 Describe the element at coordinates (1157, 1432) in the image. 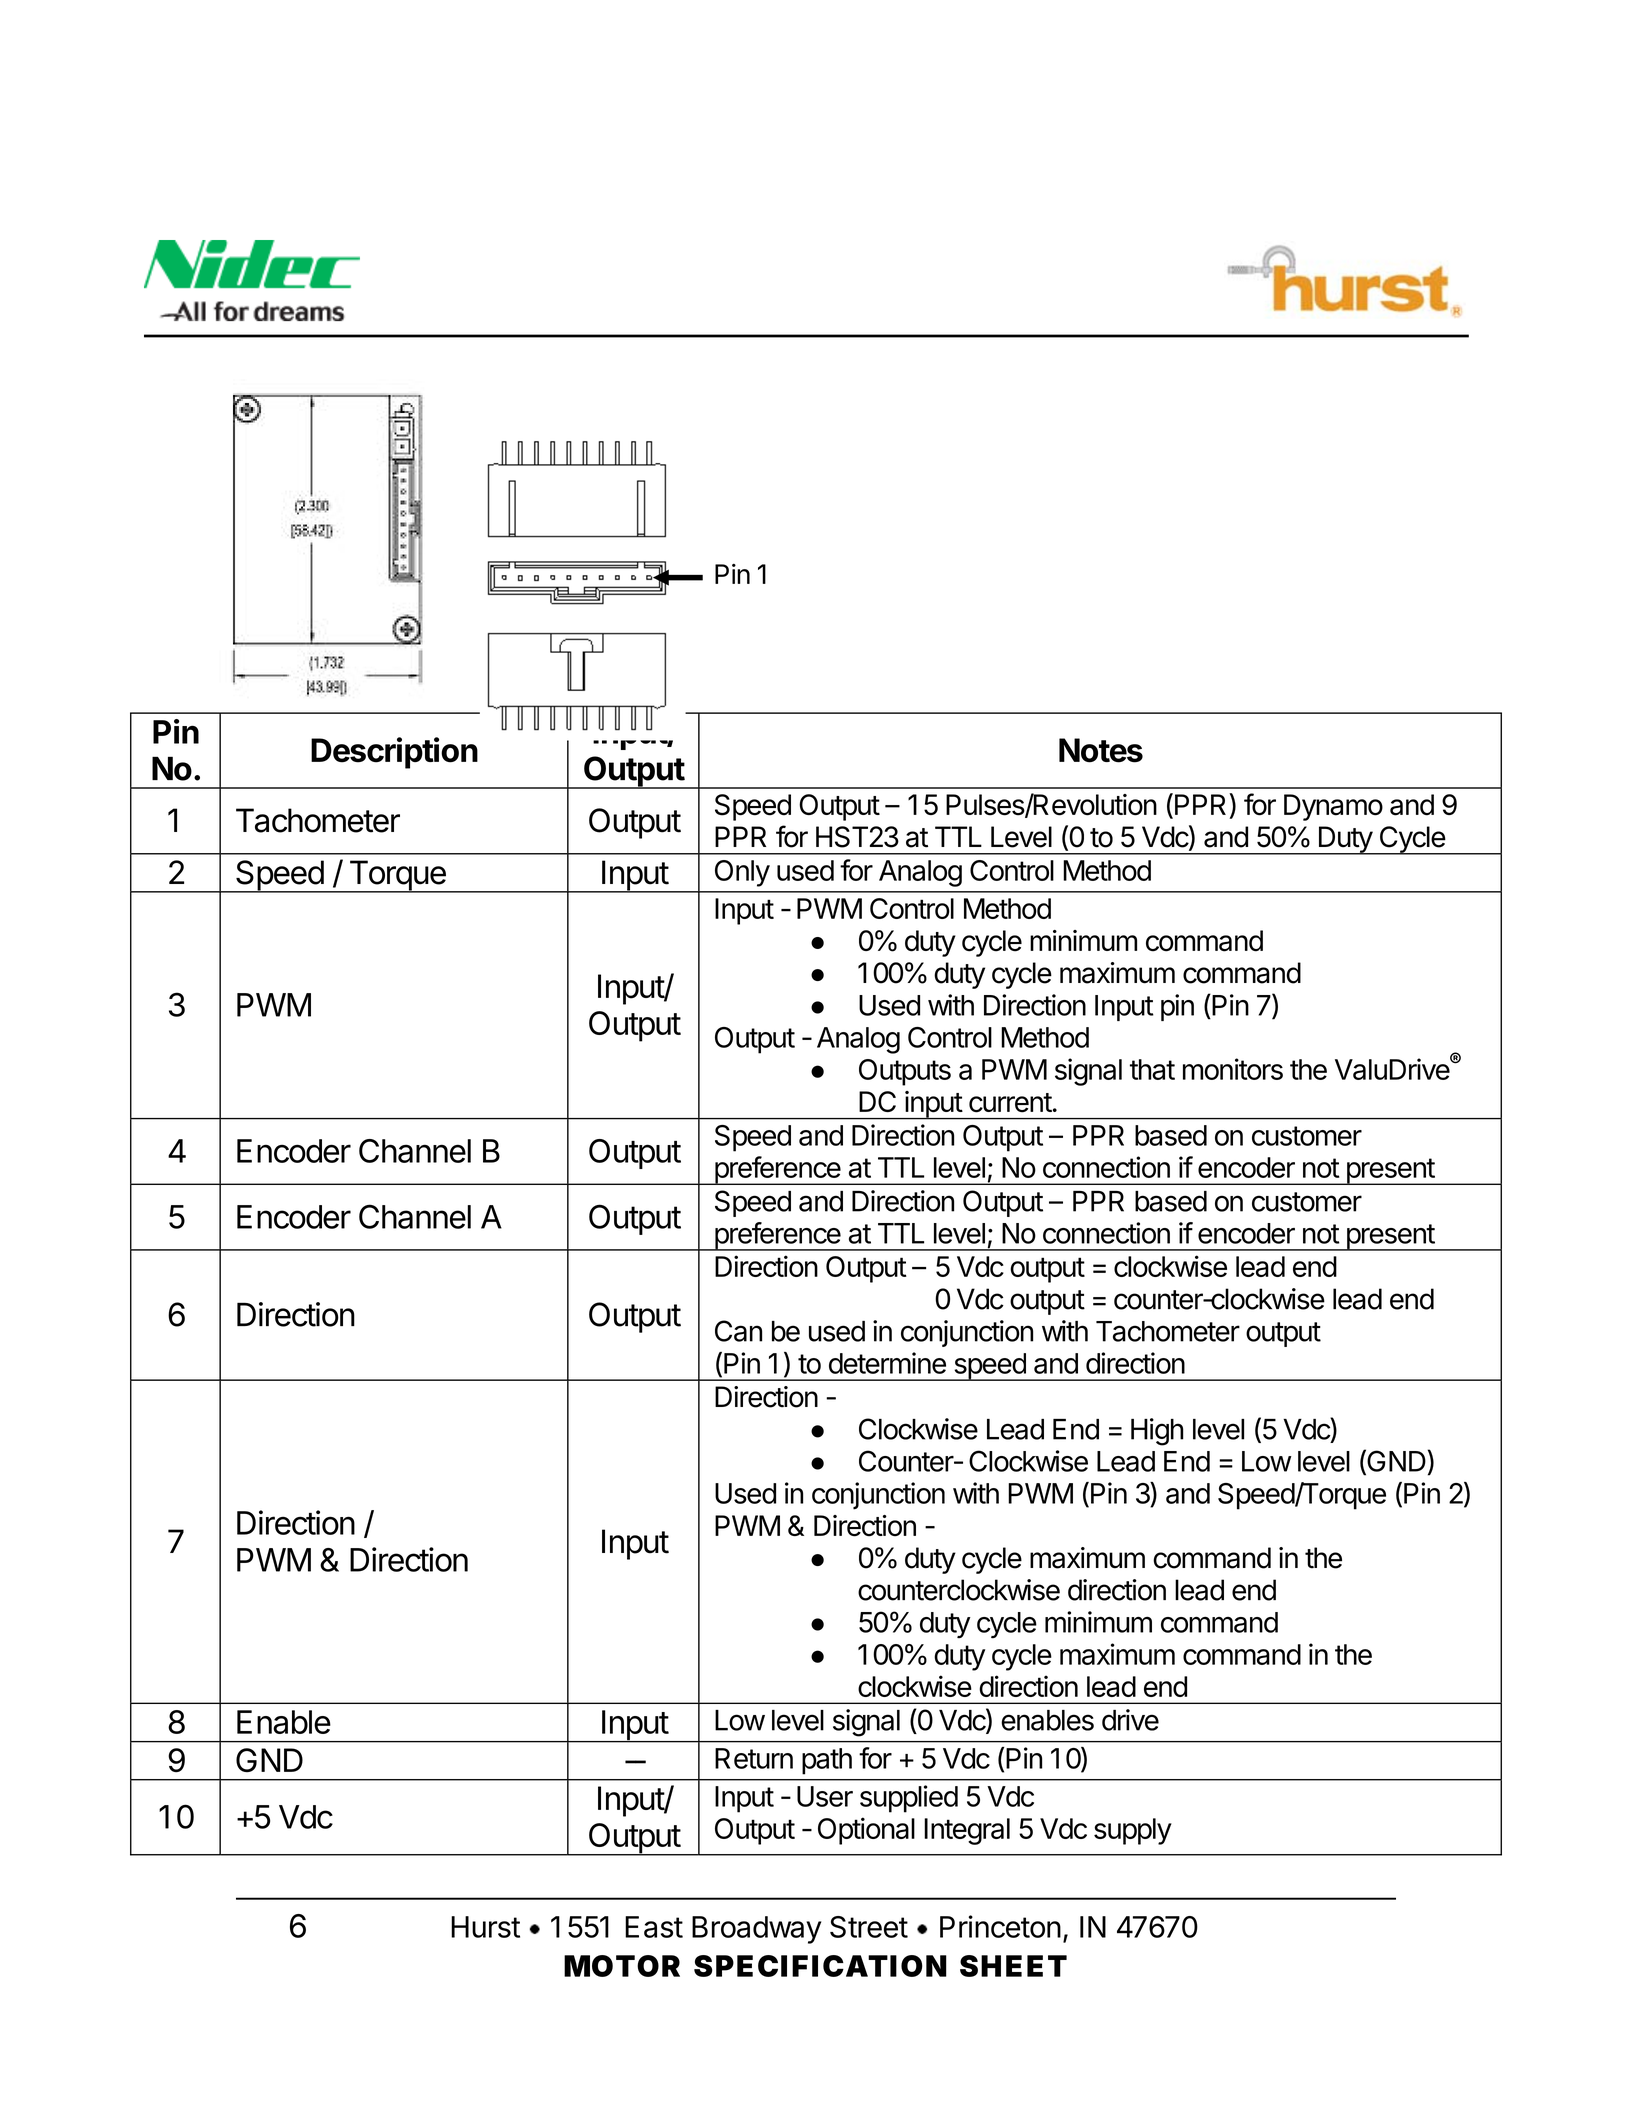

I see `High` at that location.
